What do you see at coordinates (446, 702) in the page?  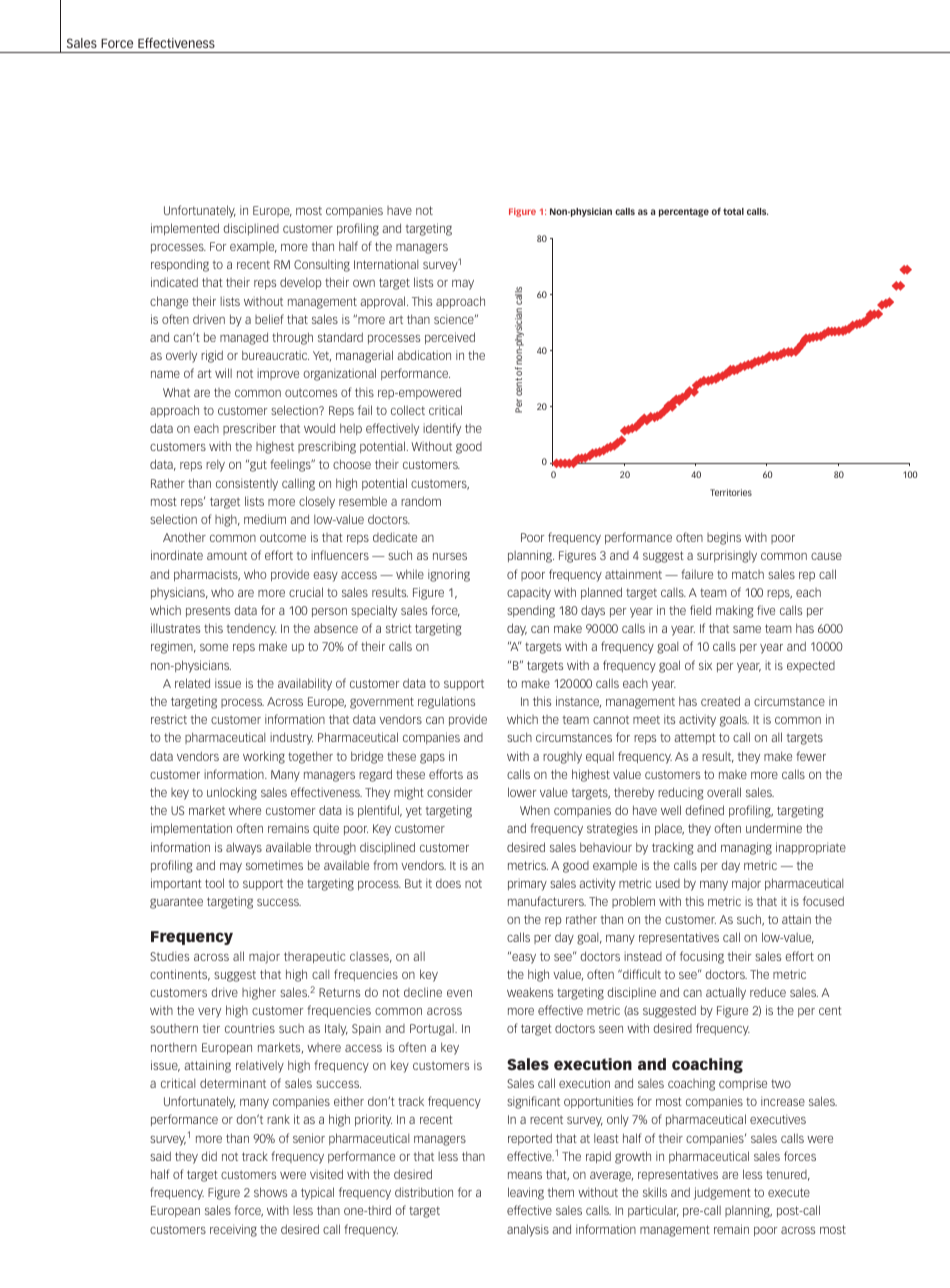 I see `regulations` at bounding box center [446, 702].
